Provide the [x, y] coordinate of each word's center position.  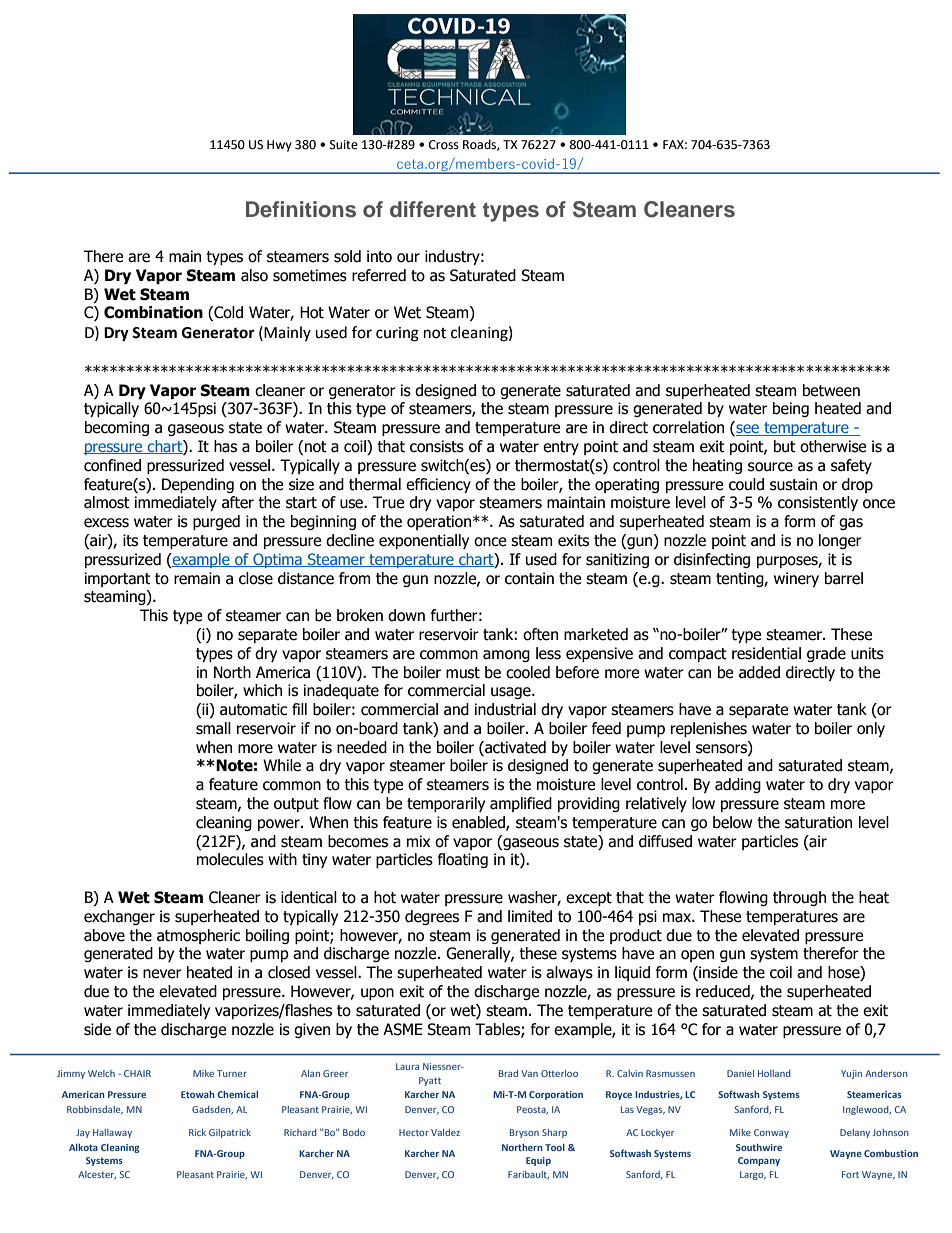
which [262, 690]
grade [826, 654]
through [799, 898]
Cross [444, 145]
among [506, 656]
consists [437, 446]
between [831, 390]
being [791, 409]
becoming [117, 428]
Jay [83, 1133]
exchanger [119, 917]
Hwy [279, 146]
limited [530, 916]
